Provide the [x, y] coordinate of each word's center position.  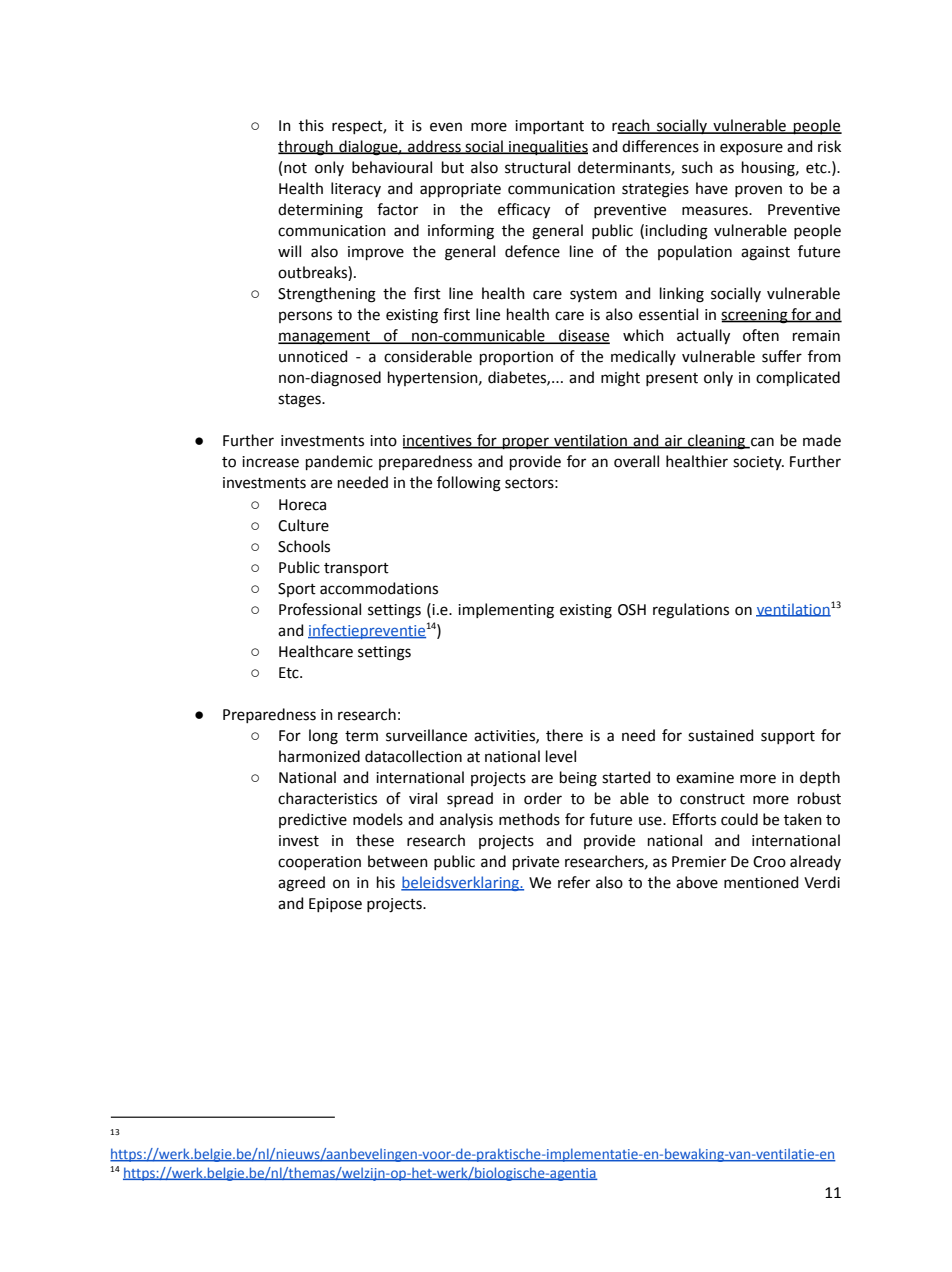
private [536, 863]
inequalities [547, 147]
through [306, 148]
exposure [751, 149]
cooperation [319, 863]
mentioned [761, 882]
